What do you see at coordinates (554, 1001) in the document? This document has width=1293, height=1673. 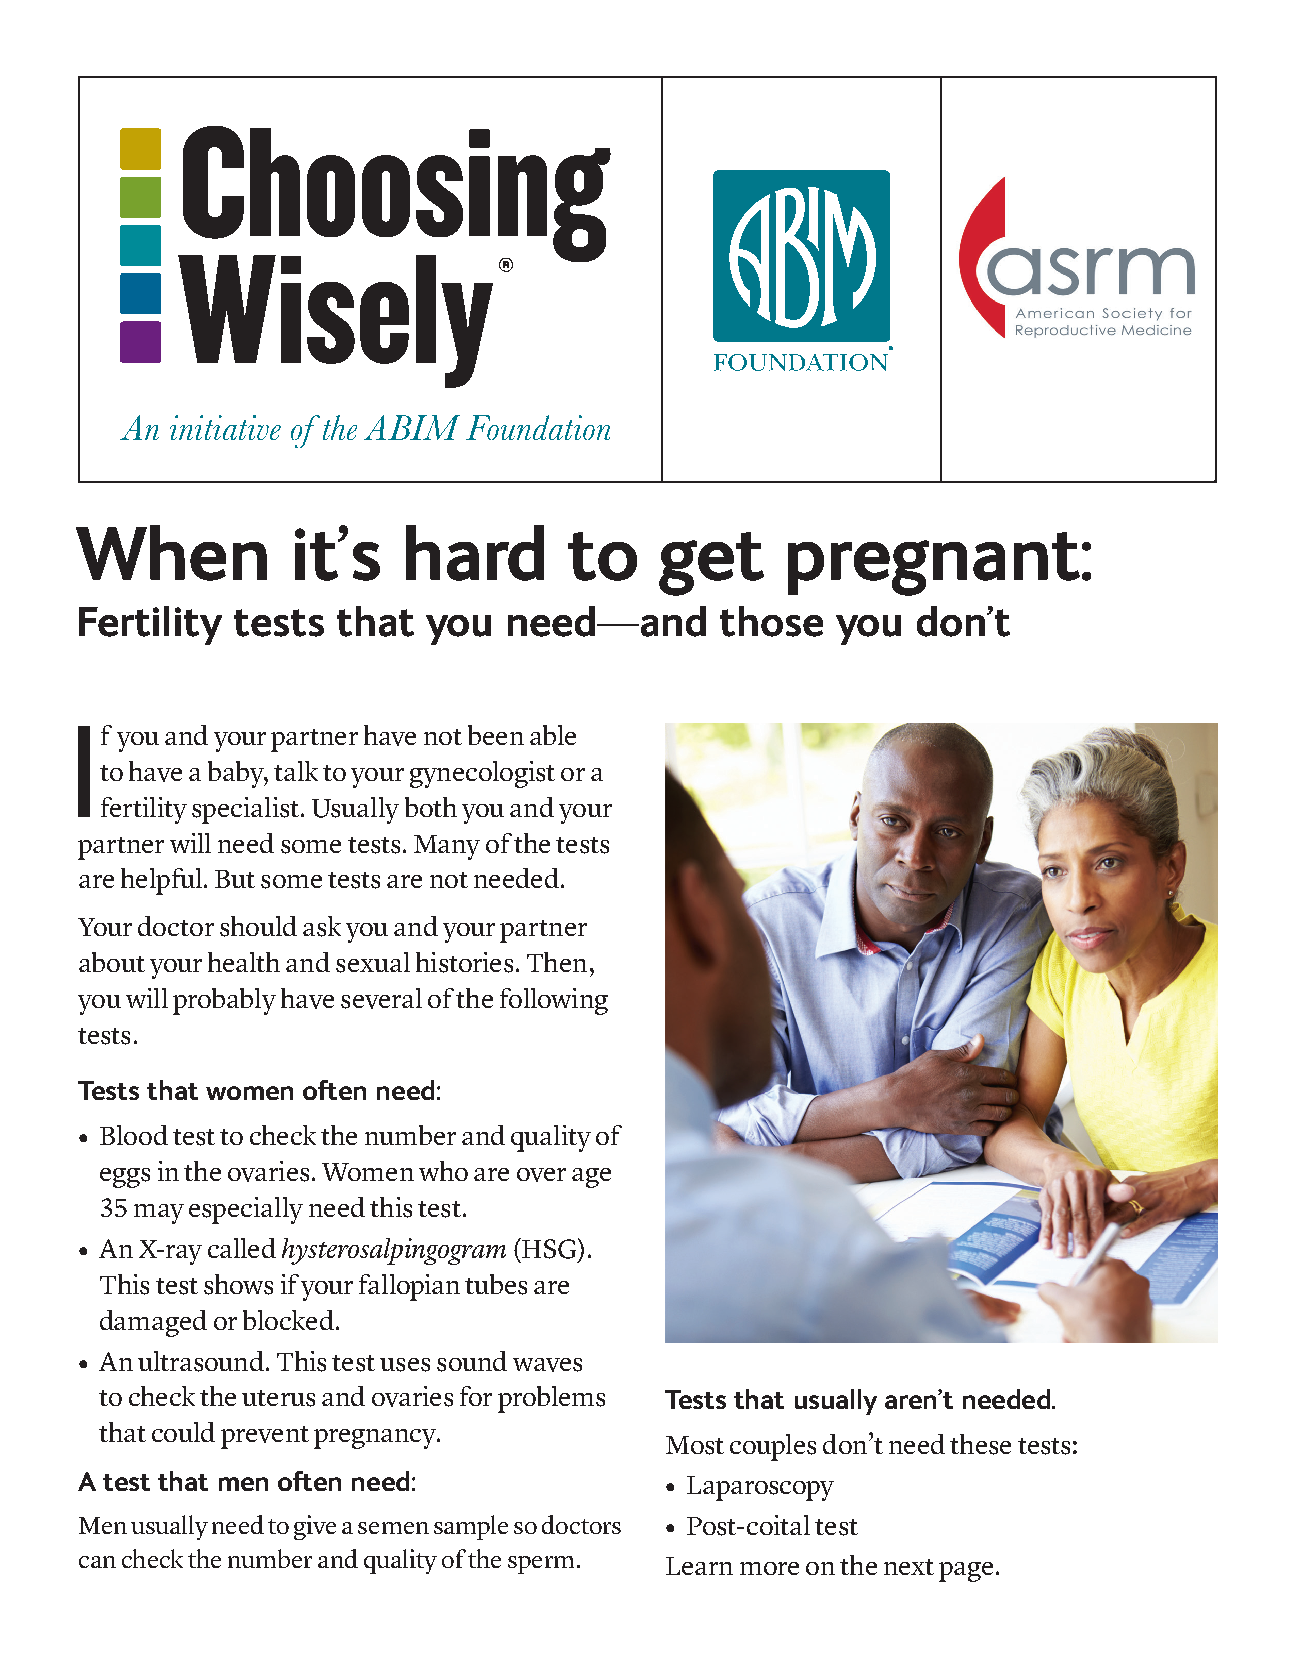 I see `following` at bounding box center [554, 1001].
